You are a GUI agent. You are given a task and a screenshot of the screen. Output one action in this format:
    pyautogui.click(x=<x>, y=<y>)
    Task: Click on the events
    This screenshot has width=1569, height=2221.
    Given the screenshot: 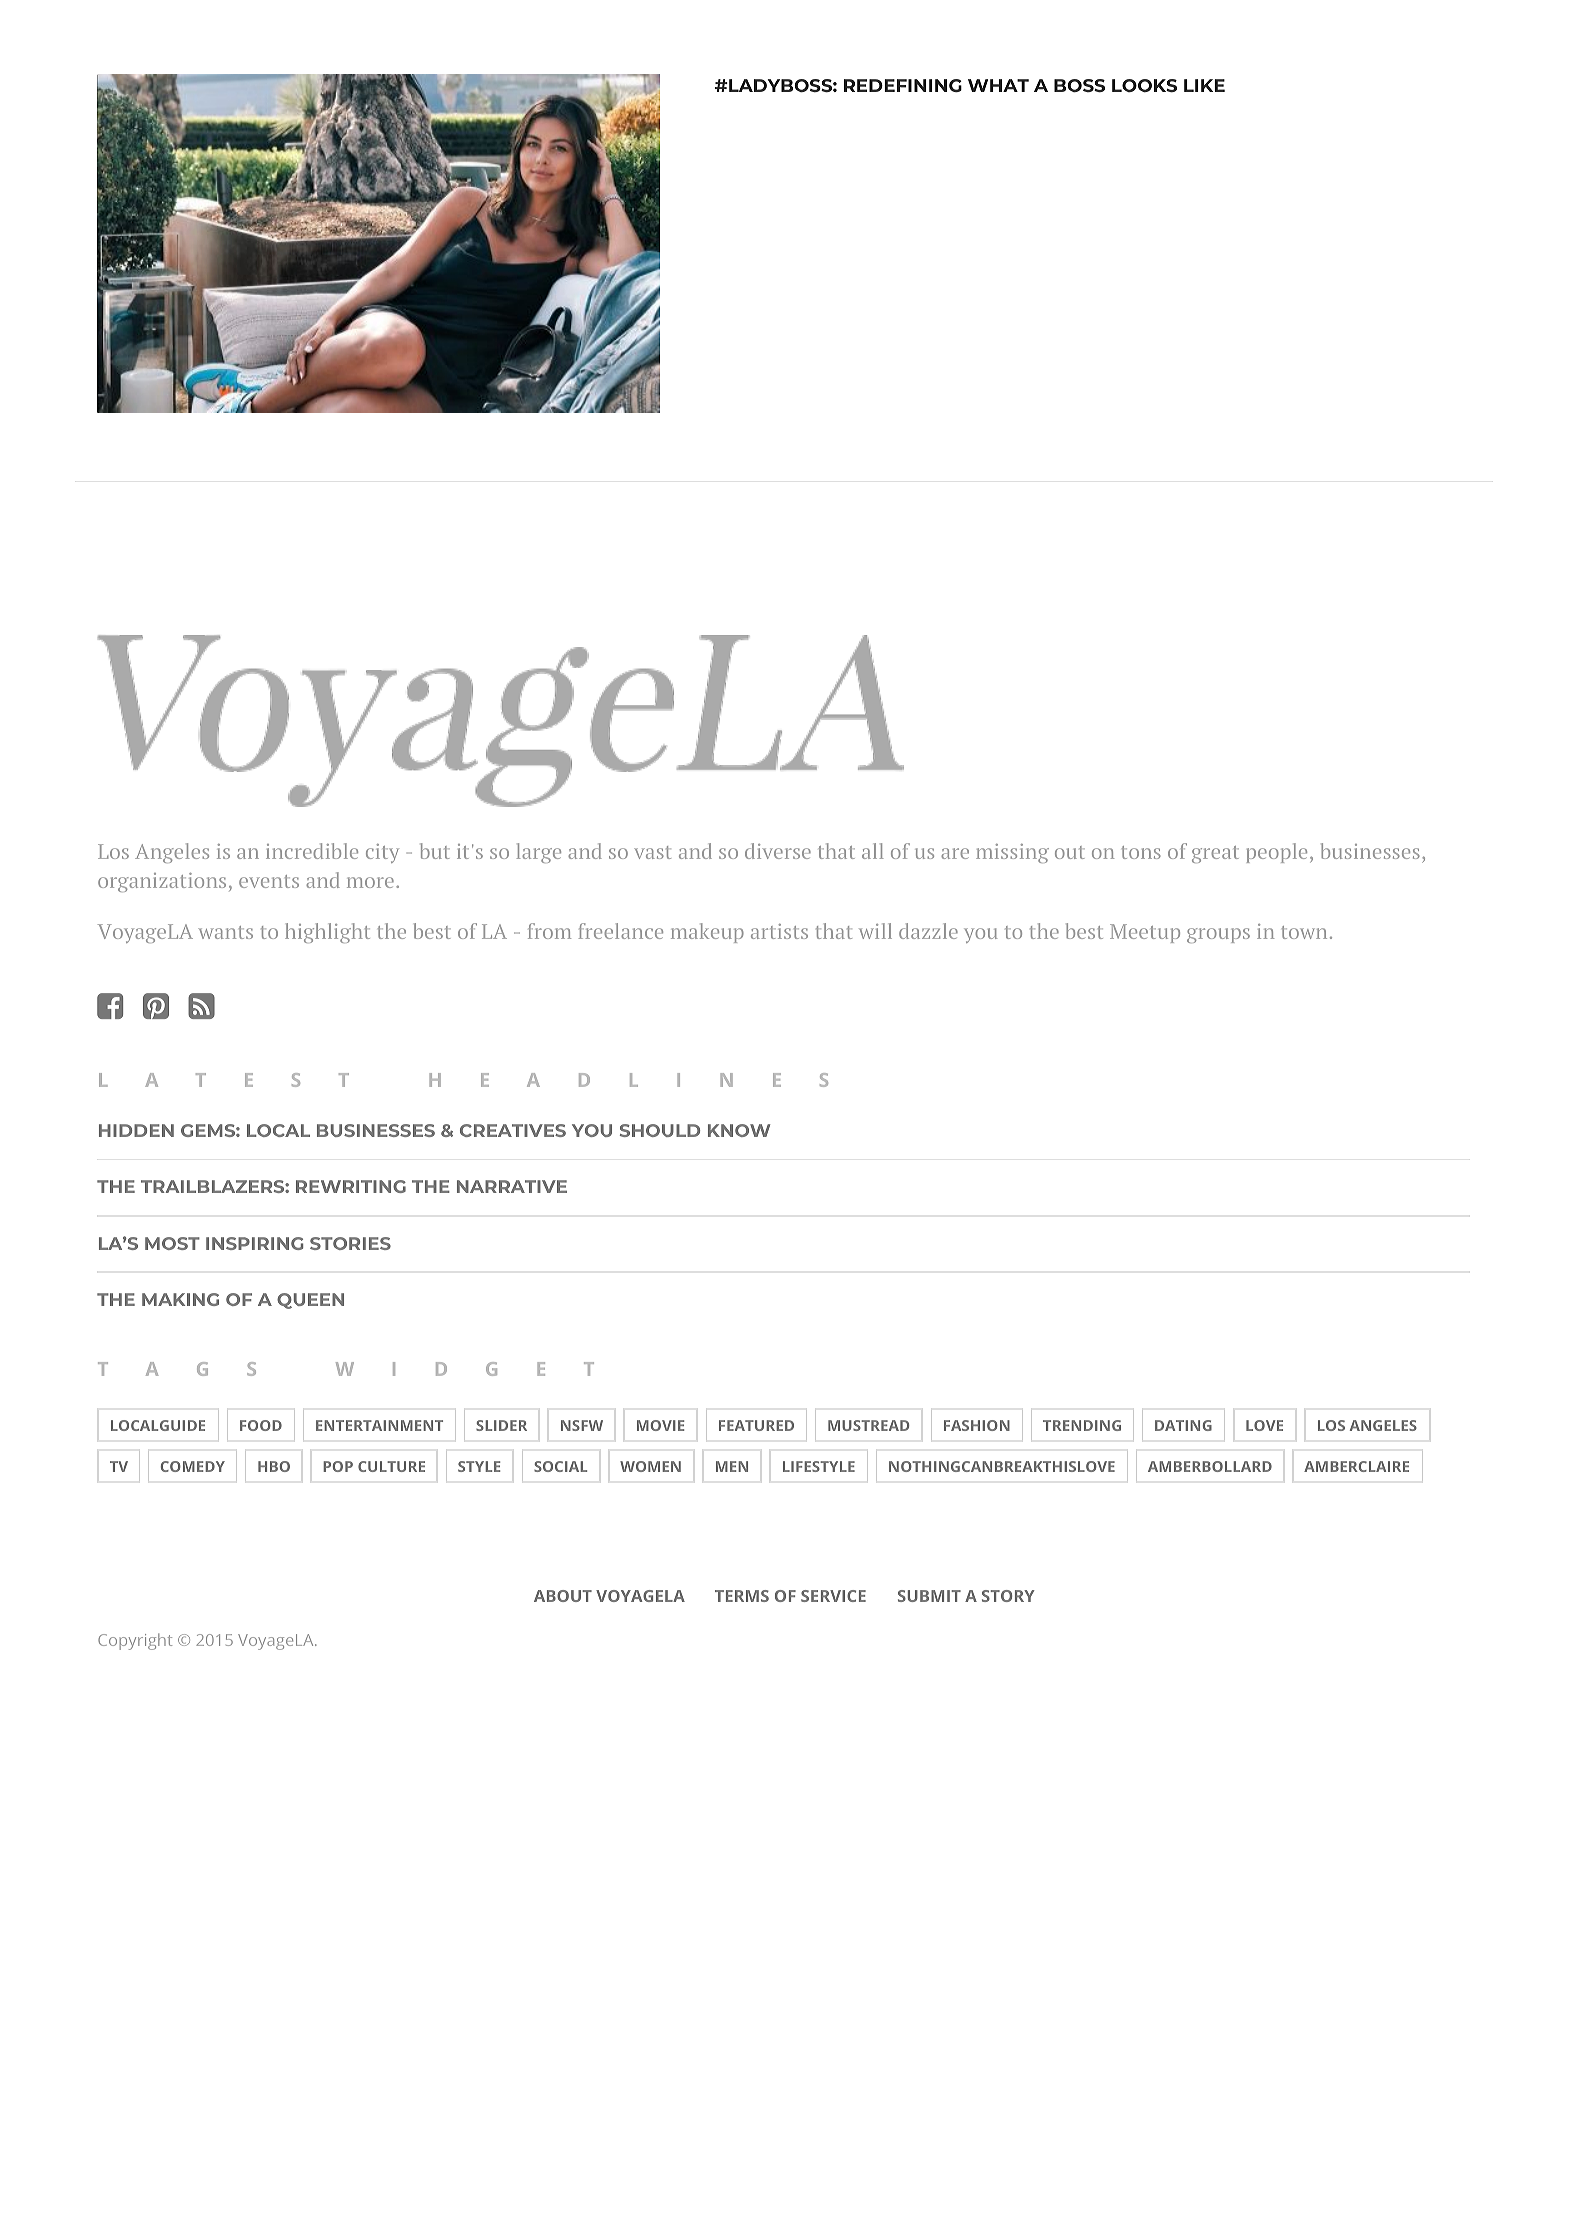 What is the action you would take?
    pyautogui.click(x=269, y=881)
